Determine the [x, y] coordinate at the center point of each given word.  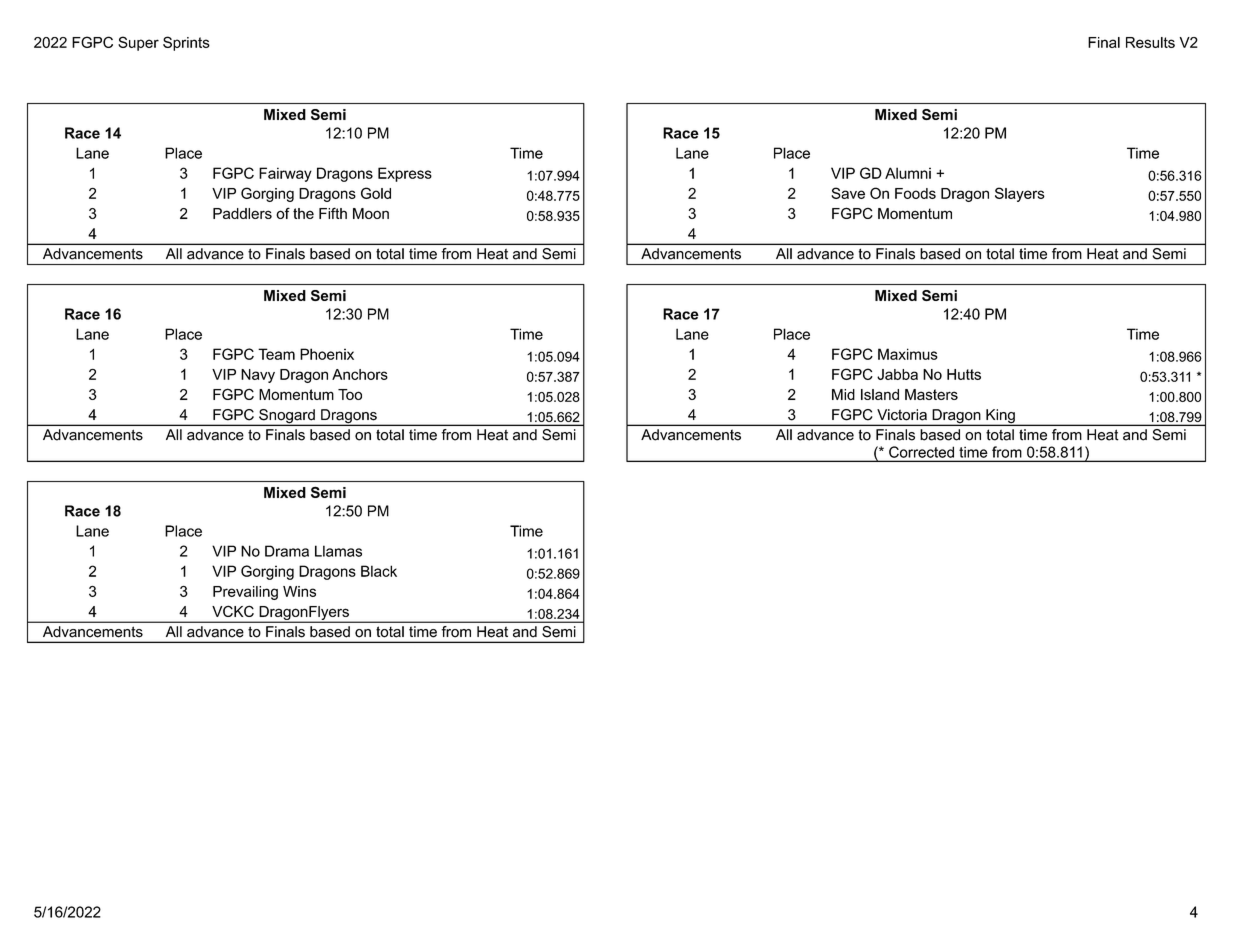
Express [405, 174]
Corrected [921, 452]
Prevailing [245, 593]
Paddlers [242, 213]
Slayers [1020, 194]
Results [1150, 42]
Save [848, 193]
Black [379, 571]
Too [350, 394]
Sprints [186, 43]
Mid [843, 394]
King [1000, 417]
